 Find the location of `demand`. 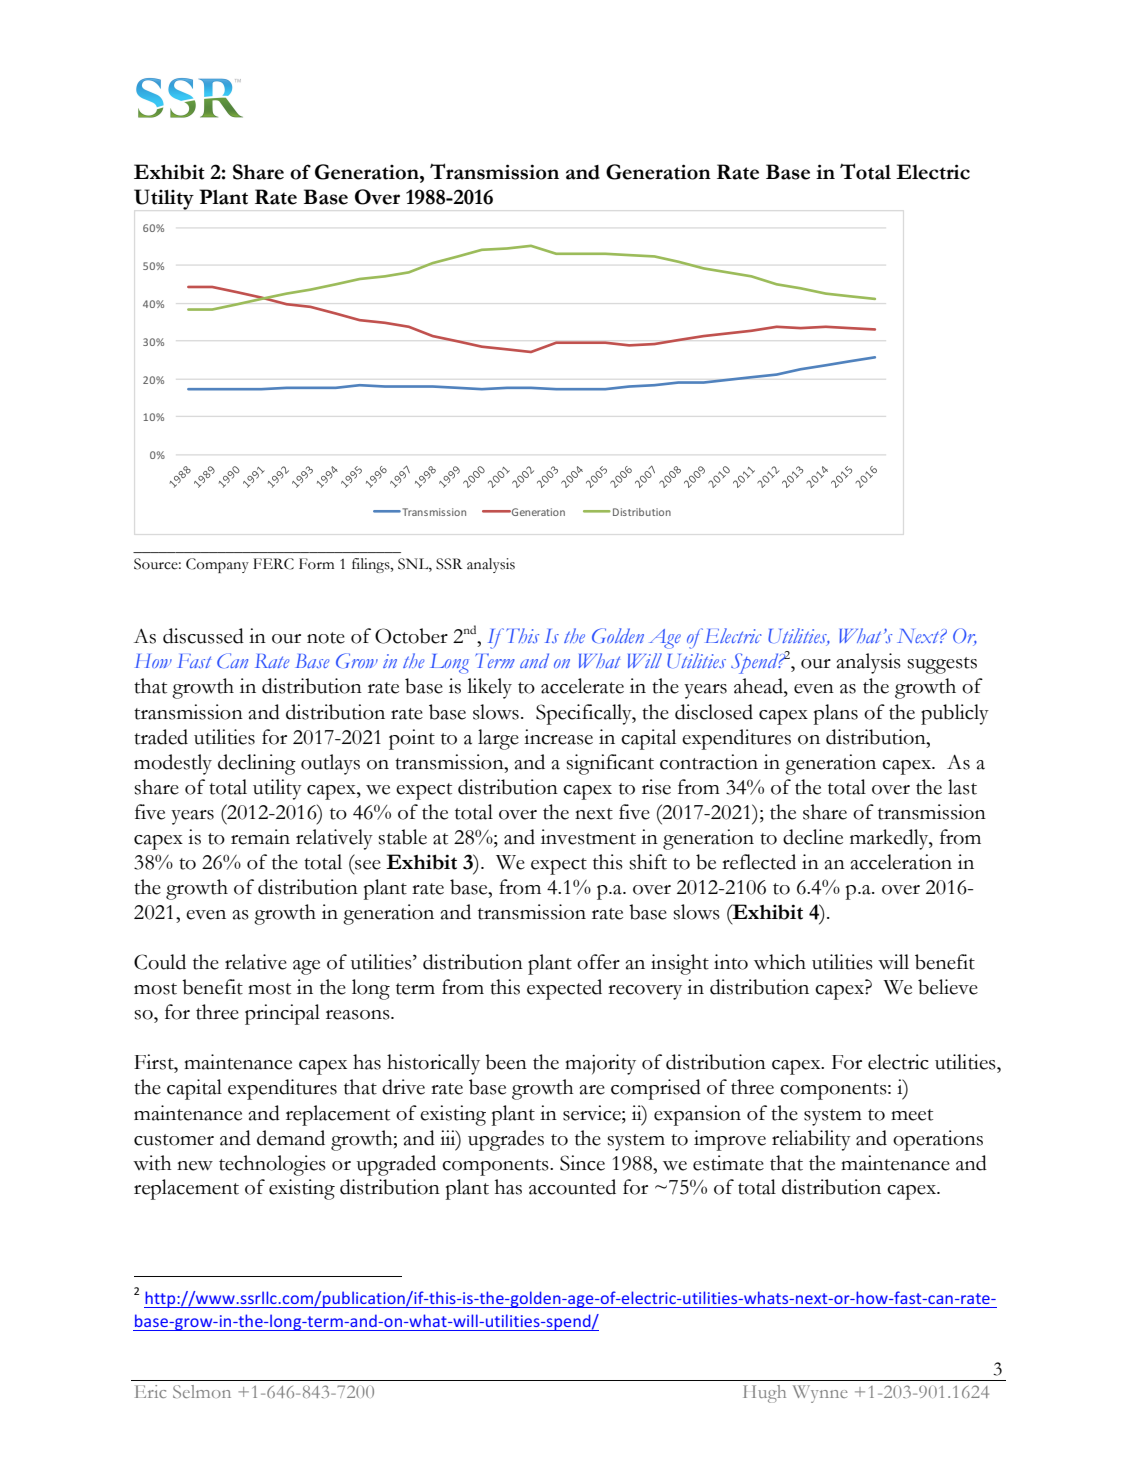

demand is located at coordinates (291, 1138).
